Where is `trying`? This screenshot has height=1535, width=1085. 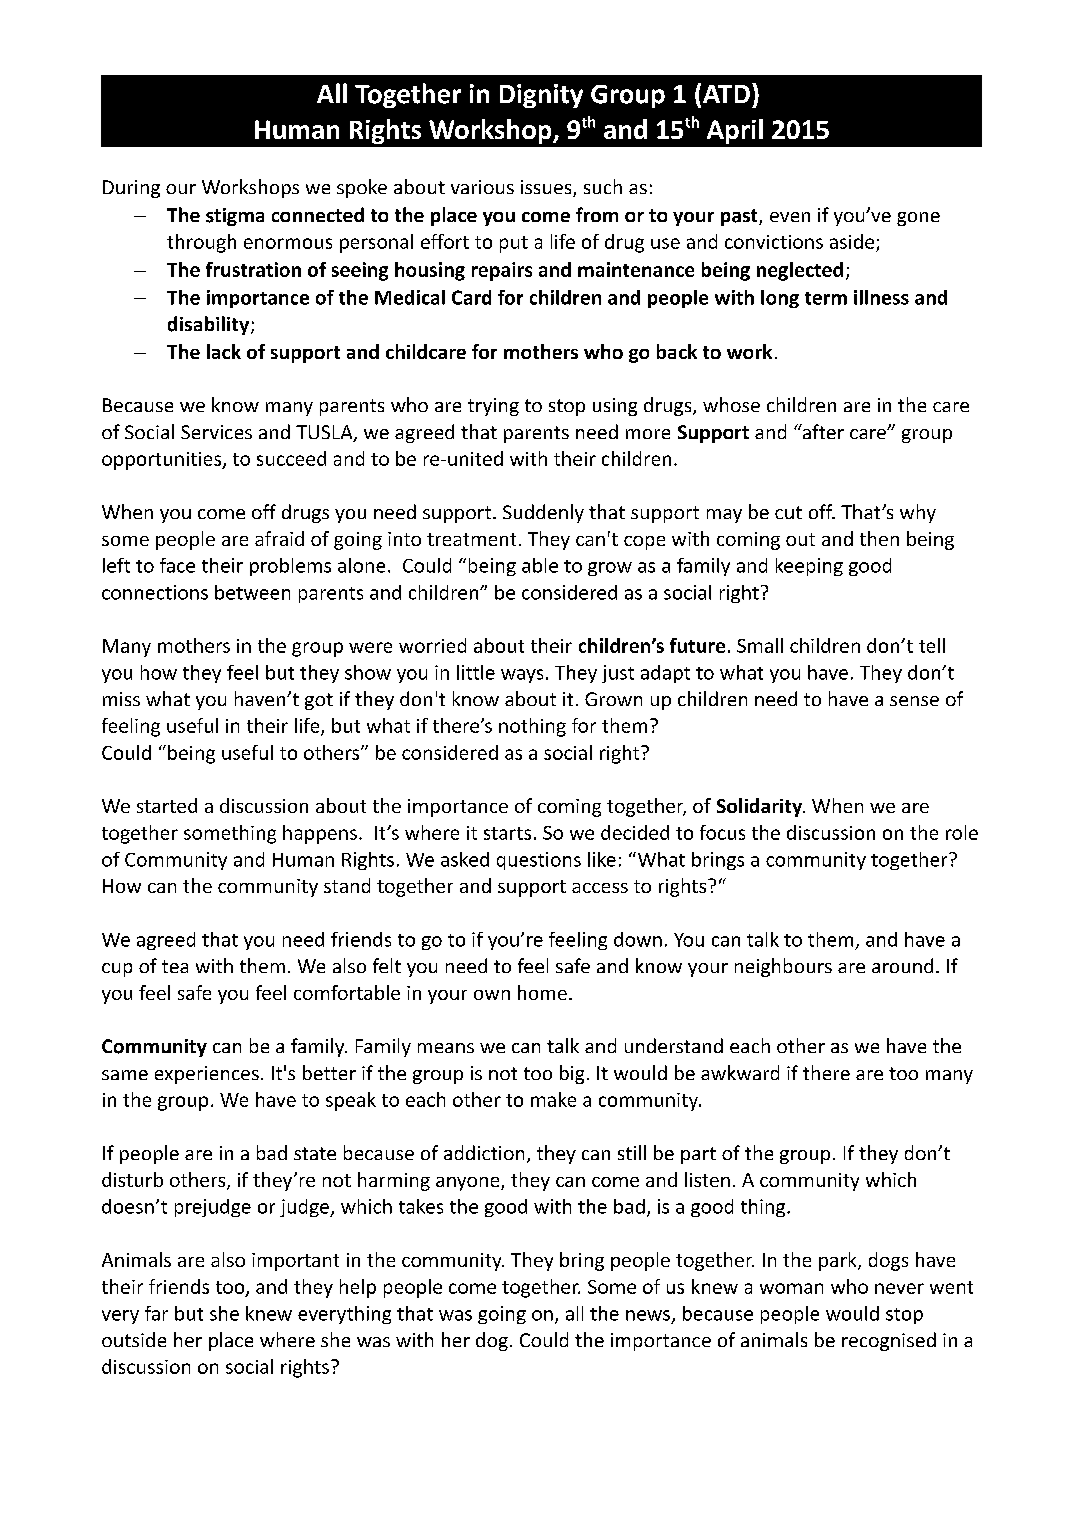
trying is located at coordinates (493, 407).
